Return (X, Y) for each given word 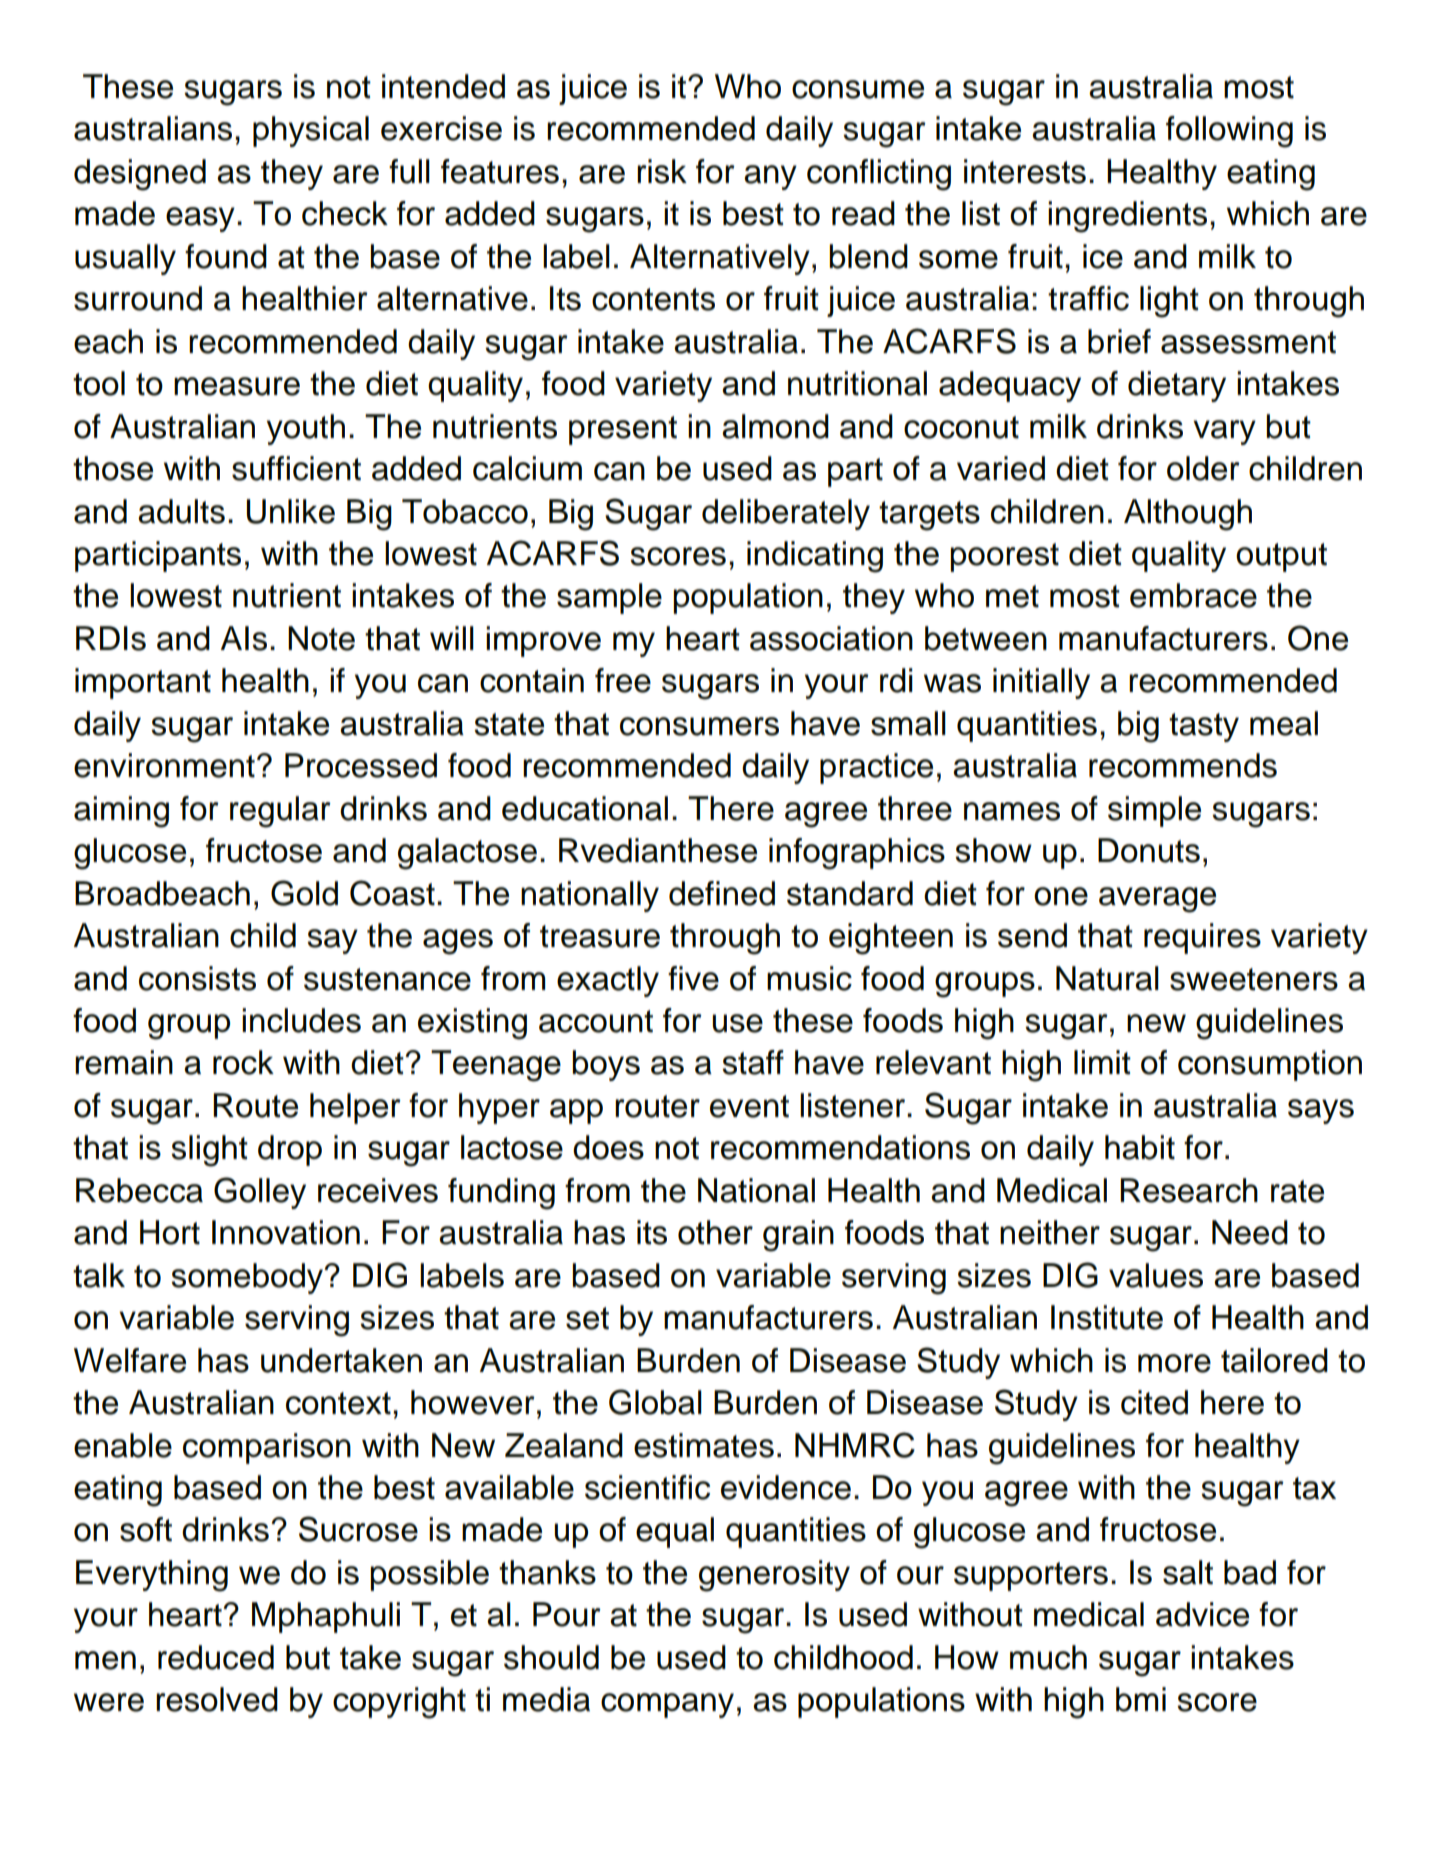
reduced (216, 1657)
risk (662, 171)
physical (311, 131)
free (623, 680)
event (749, 1106)
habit (1140, 1147)
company (667, 1705)
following (1229, 132)
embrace (1193, 595)
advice (1202, 1614)
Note (321, 638)
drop (290, 1150)
